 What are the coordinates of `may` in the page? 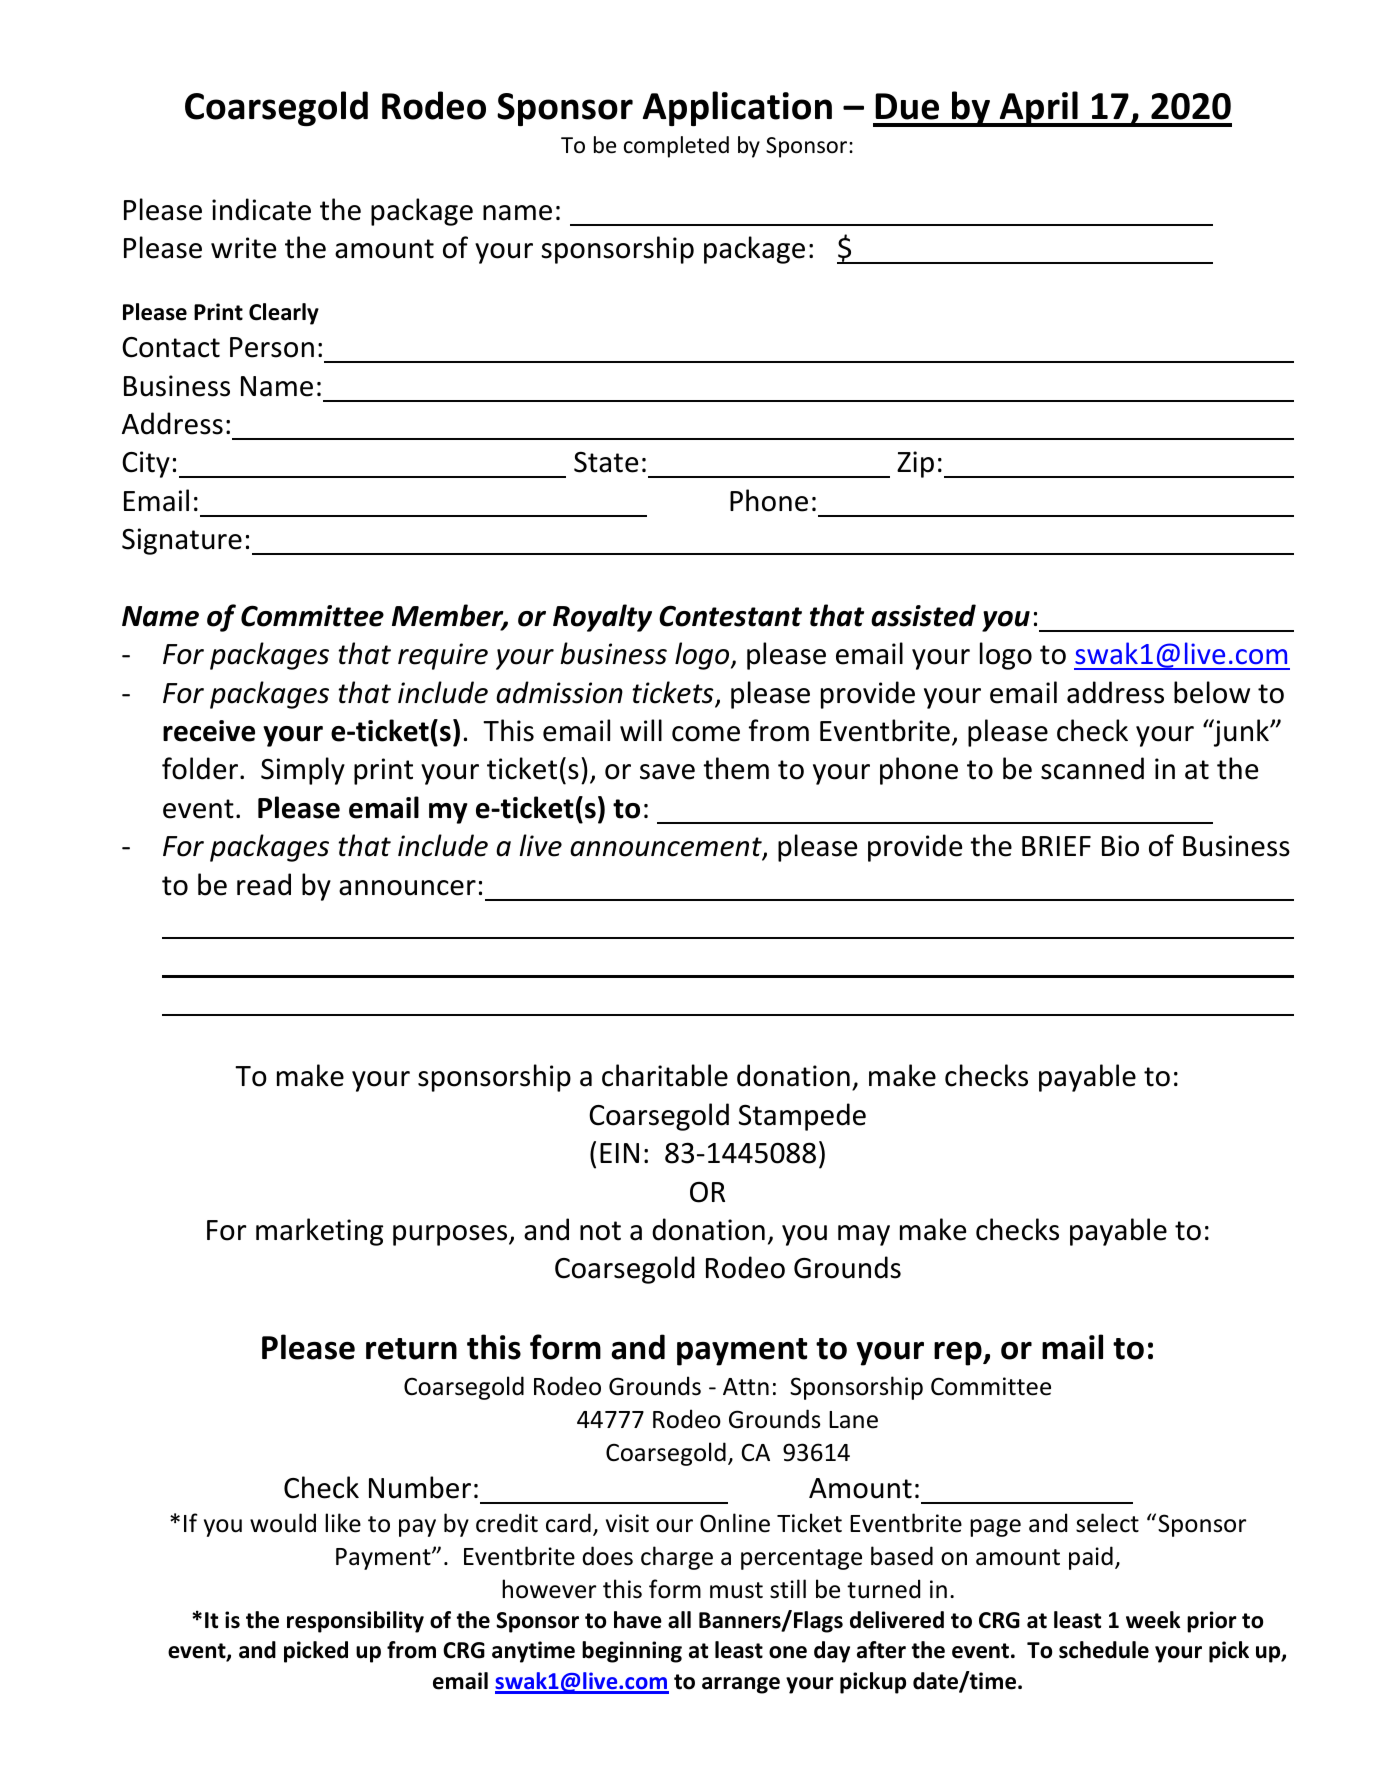 It's located at (864, 1235).
